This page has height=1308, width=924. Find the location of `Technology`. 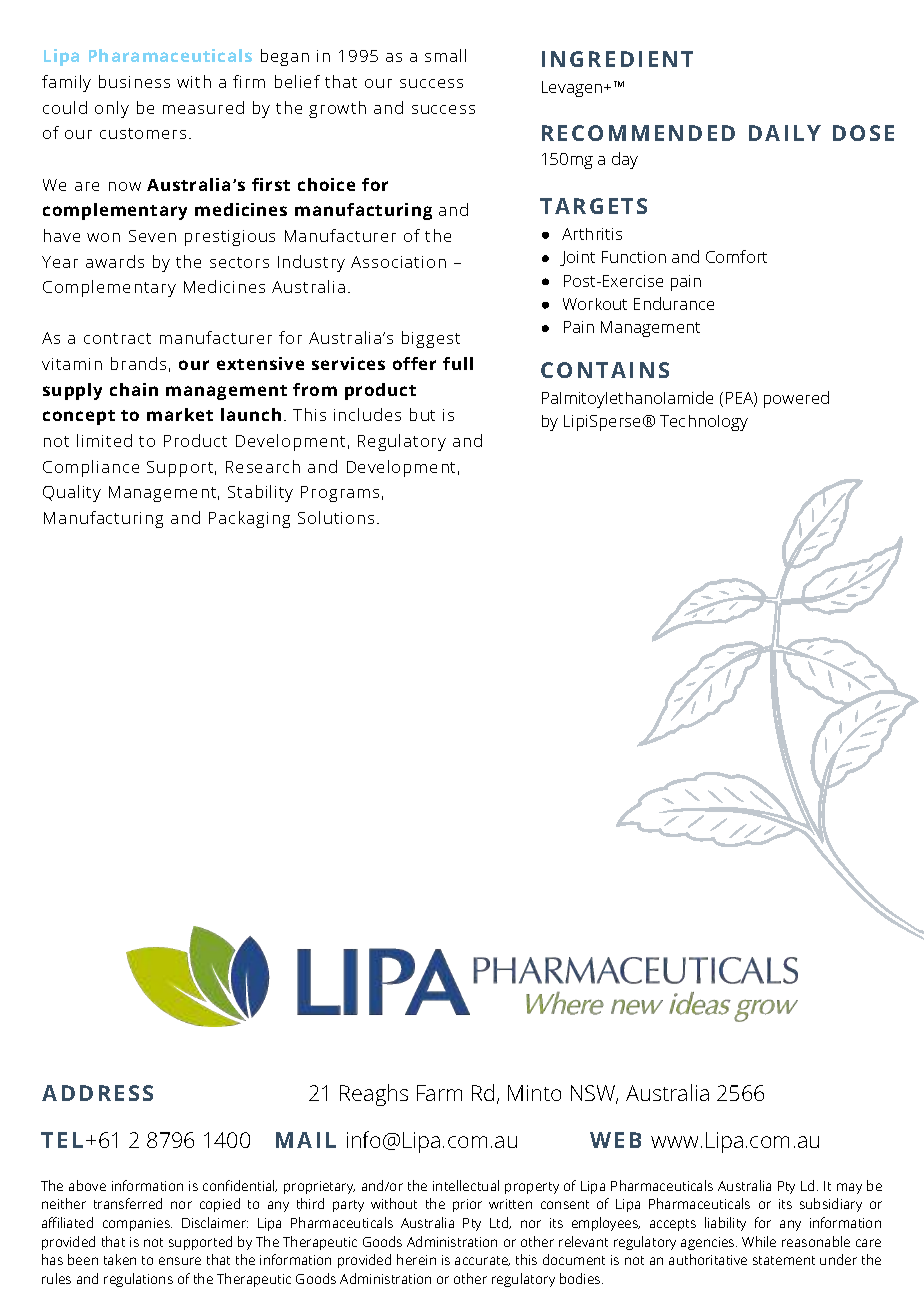

Technology is located at coordinates (704, 423).
